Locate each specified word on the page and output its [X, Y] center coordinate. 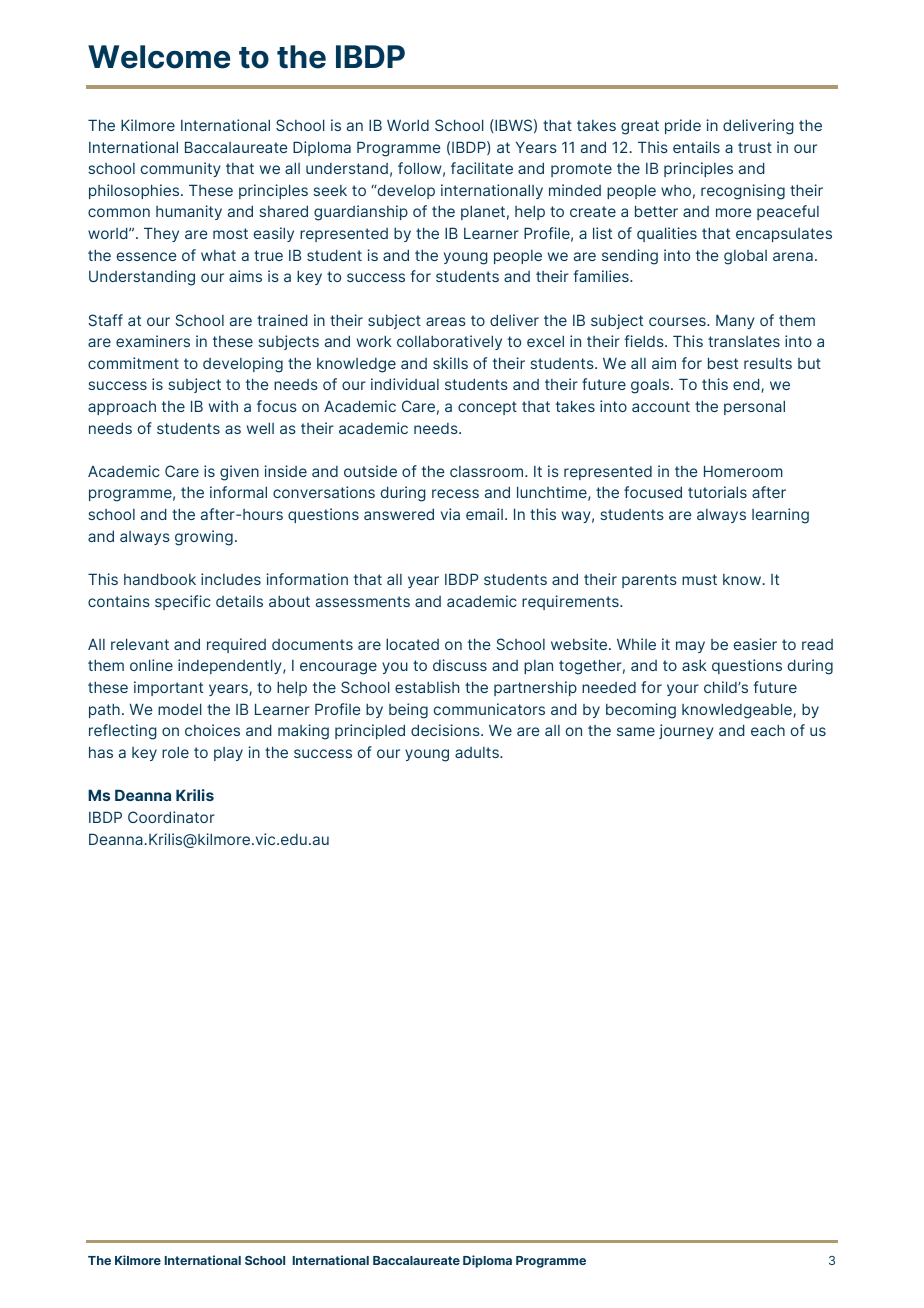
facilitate [482, 168]
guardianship [361, 213]
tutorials [717, 492]
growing [204, 538]
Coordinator [171, 817]
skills [450, 363]
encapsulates [784, 235]
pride [683, 126]
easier [755, 644]
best [723, 363]
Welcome [159, 57]
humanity [189, 212]
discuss [460, 665]
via [450, 514]
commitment [133, 363]
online [151, 665]
